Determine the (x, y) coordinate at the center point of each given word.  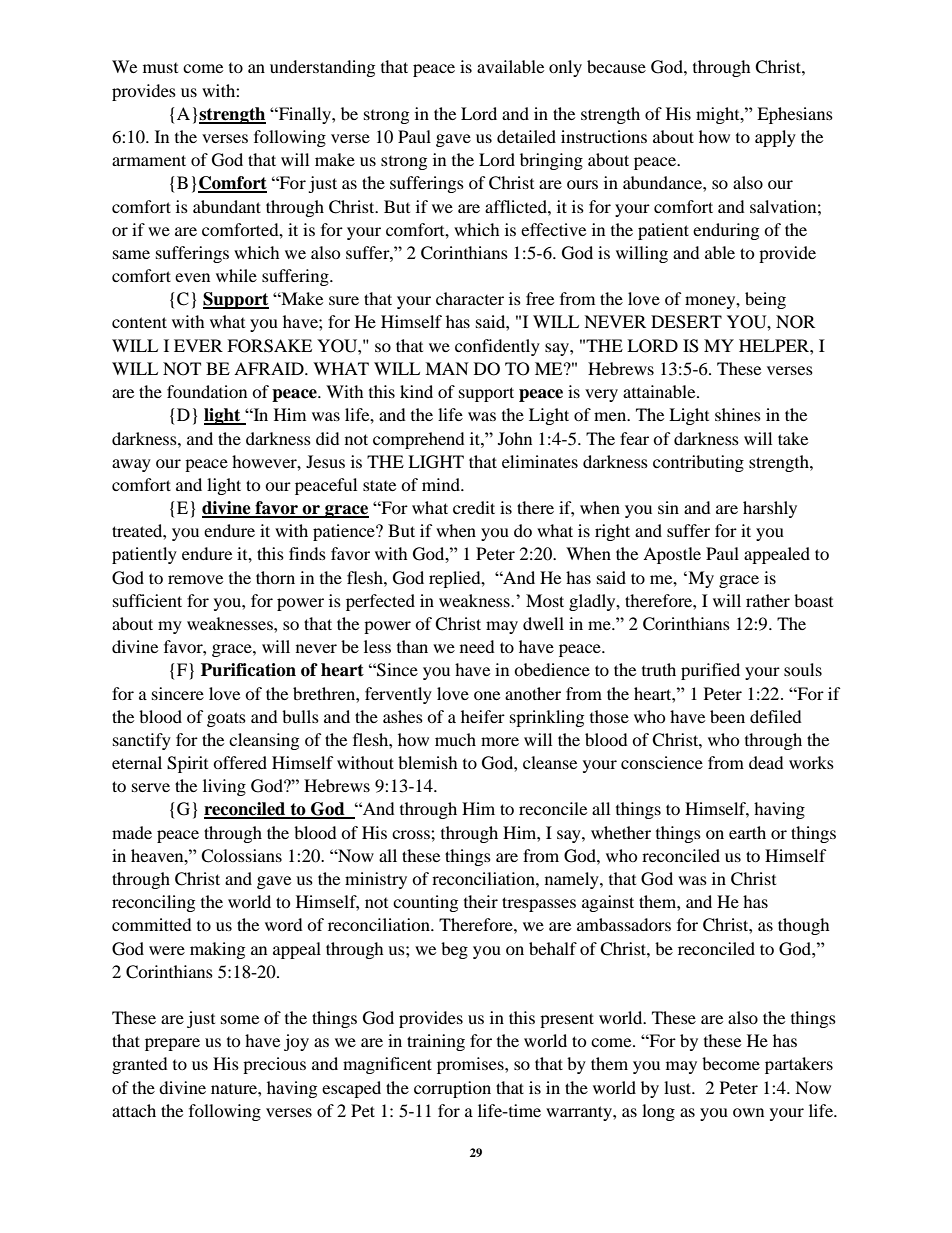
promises (471, 1065)
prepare (172, 1044)
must (160, 68)
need (477, 646)
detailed (526, 136)
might (719, 115)
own (748, 1112)
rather (768, 600)
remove (195, 579)
